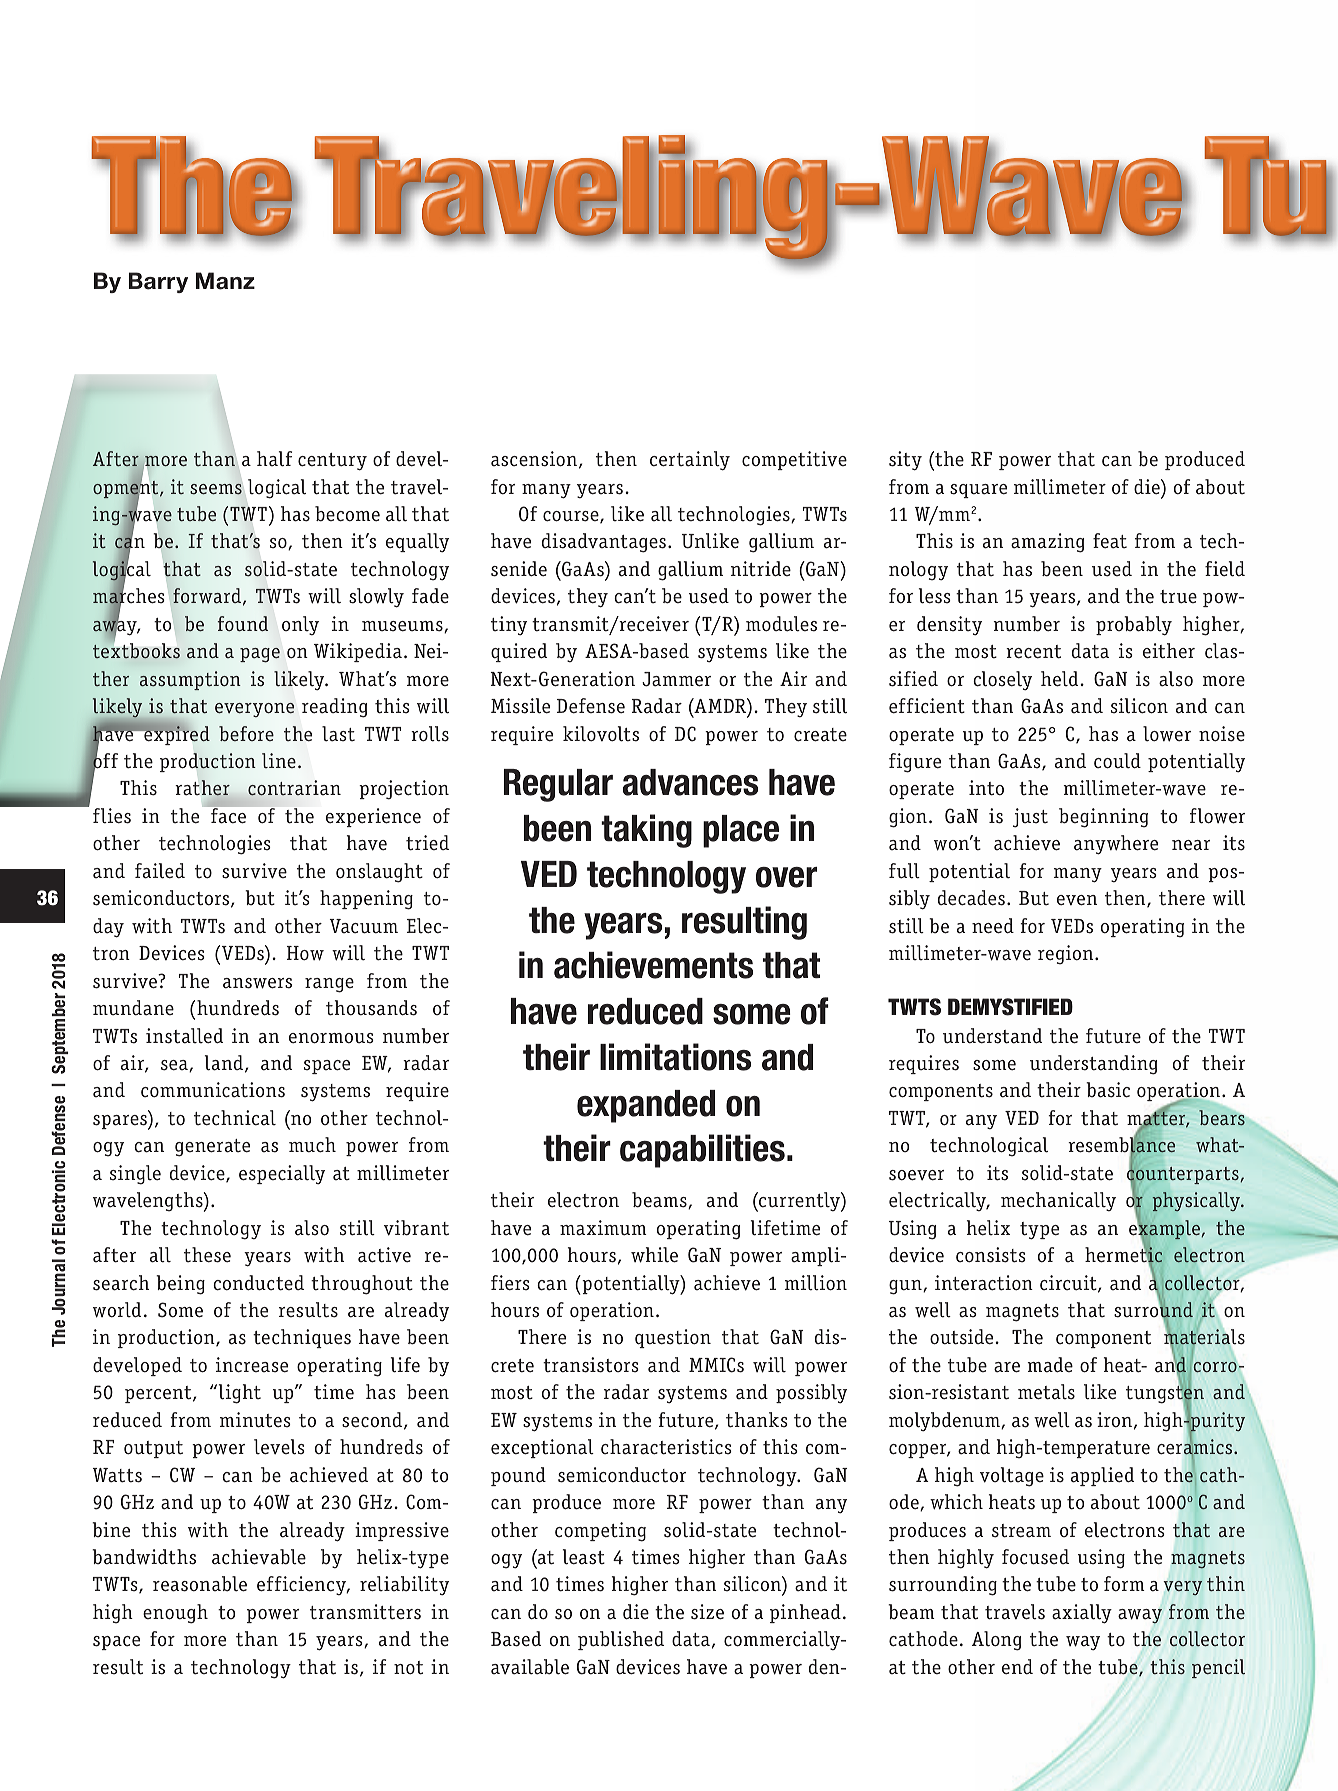 The image size is (1338, 1791). Describe the element at coordinates (676, 679) in the document. I see `Jammer` at that location.
